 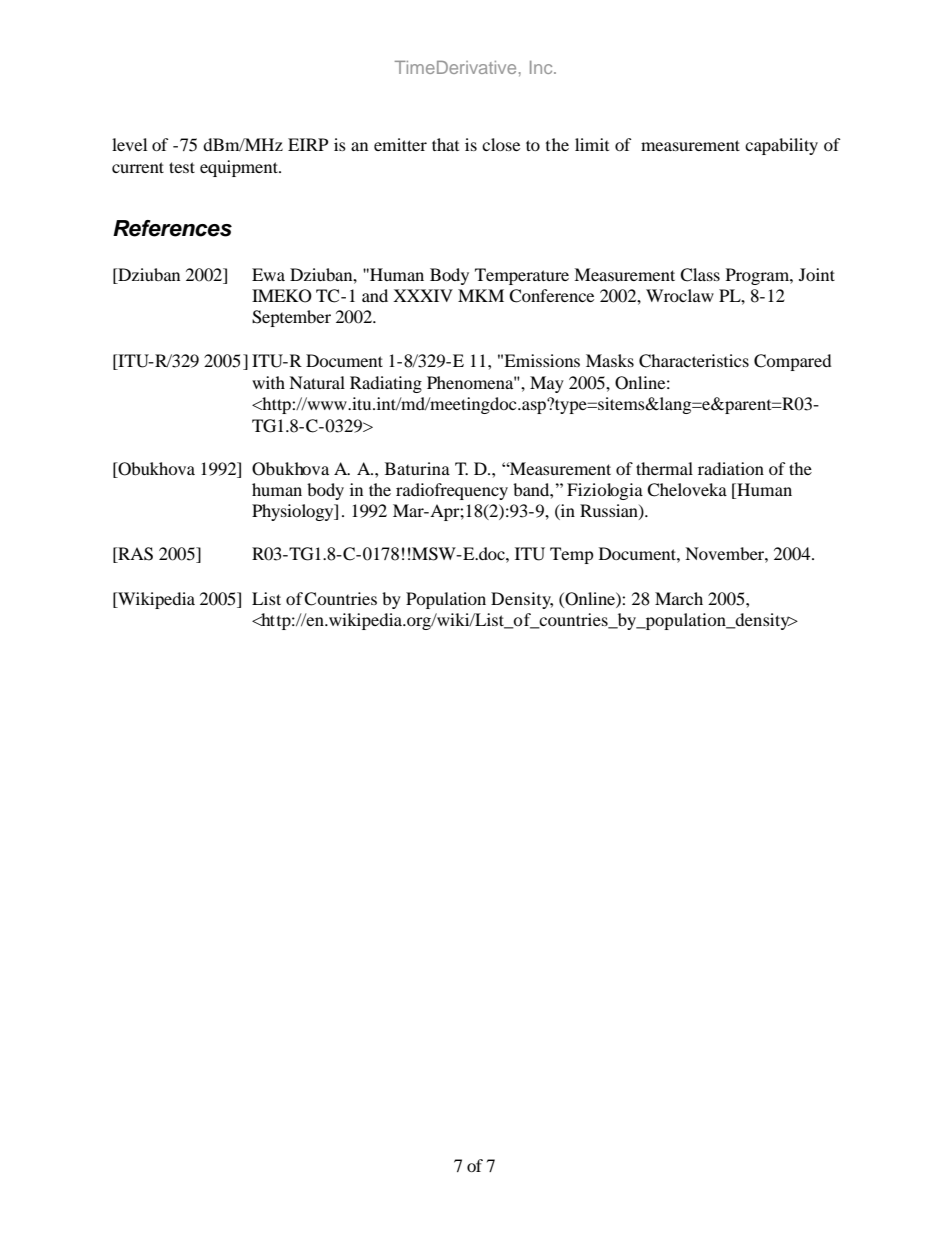 What do you see at coordinates (551, 296) in the image?
I see `Conference` at bounding box center [551, 296].
